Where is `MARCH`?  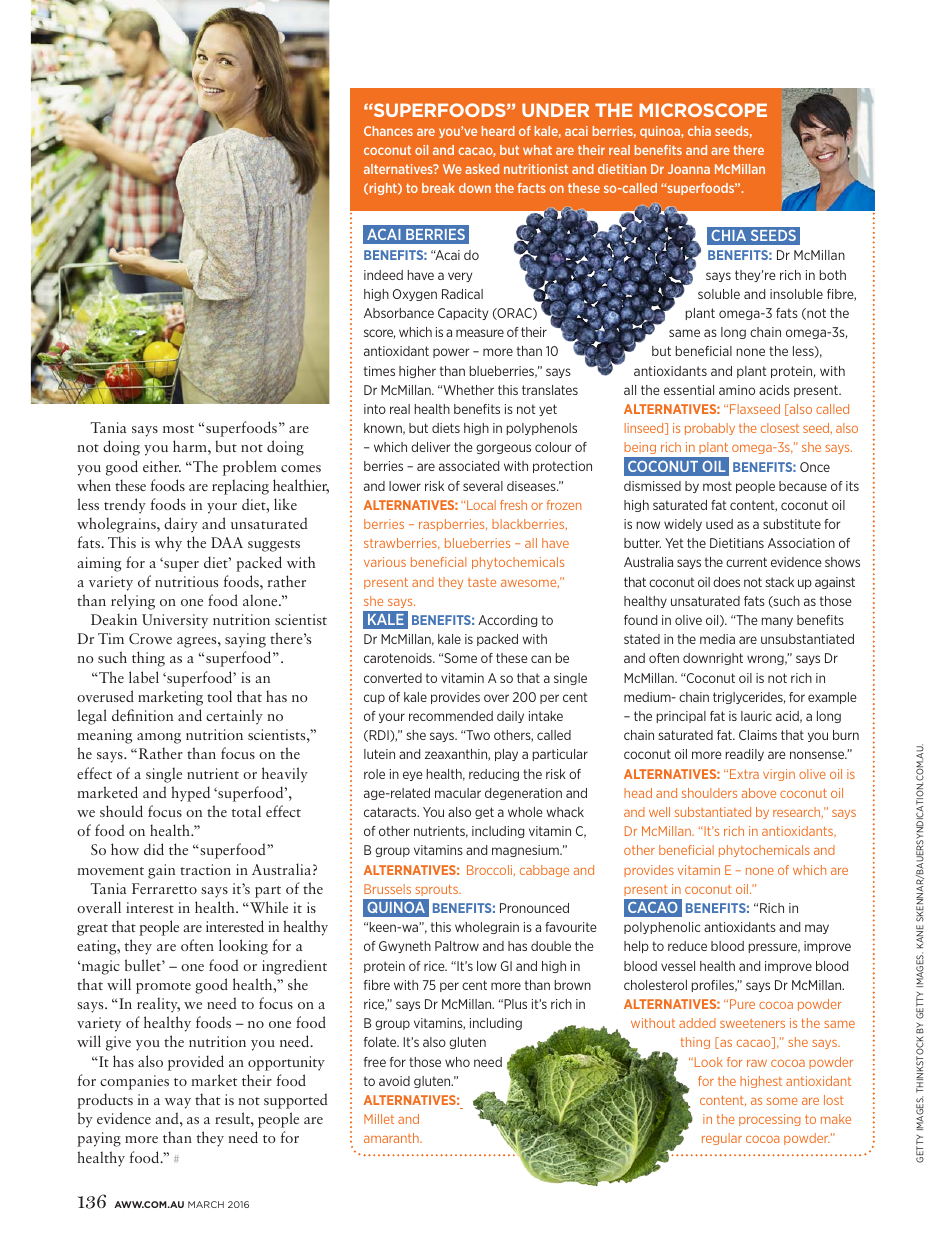 MARCH is located at coordinates (206, 1204).
